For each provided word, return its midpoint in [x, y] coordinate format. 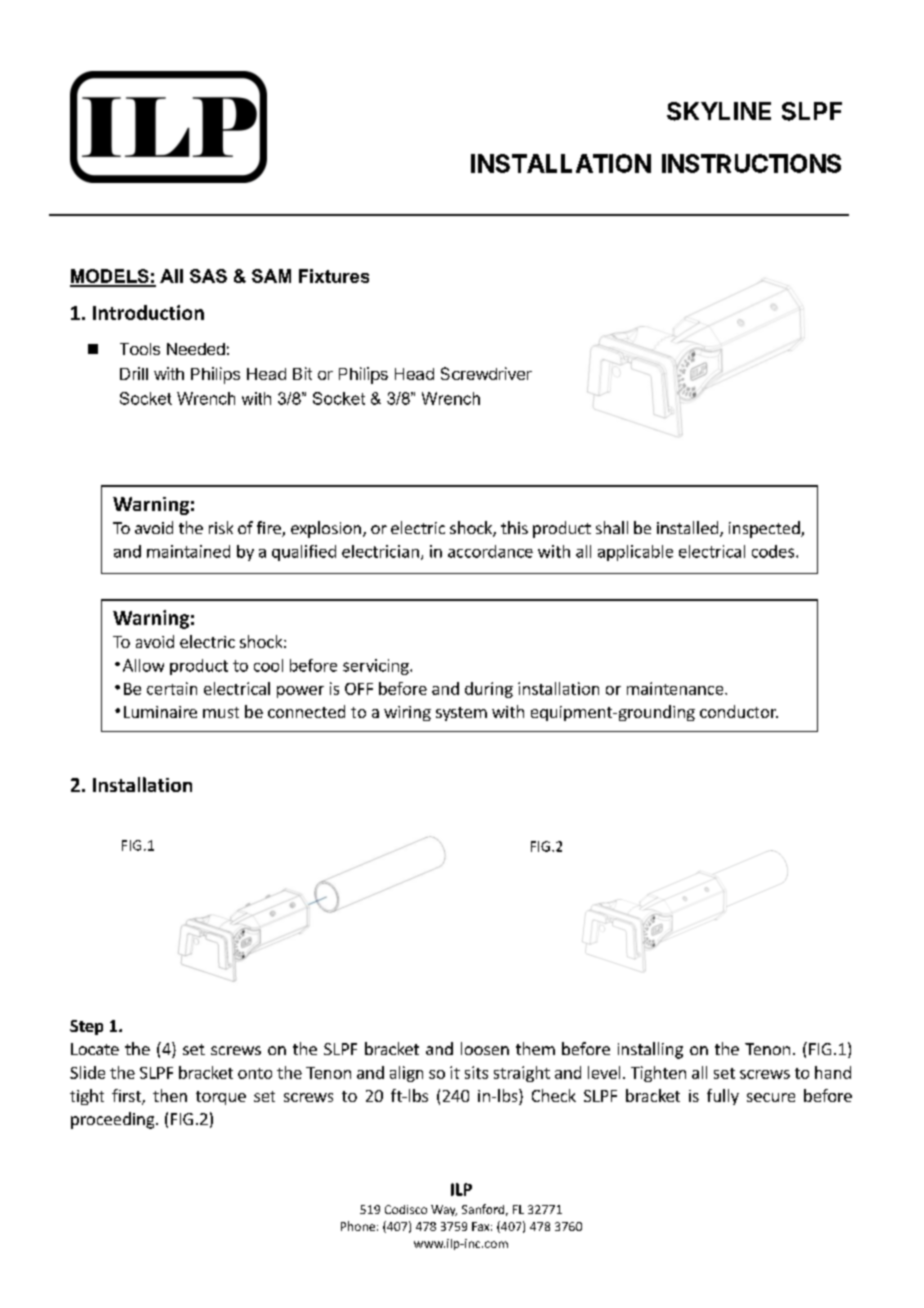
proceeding [114, 1120]
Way [444, 1210]
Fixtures [334, 276]
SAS [208, 276]
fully [723, 1097]
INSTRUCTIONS [751, 163]
